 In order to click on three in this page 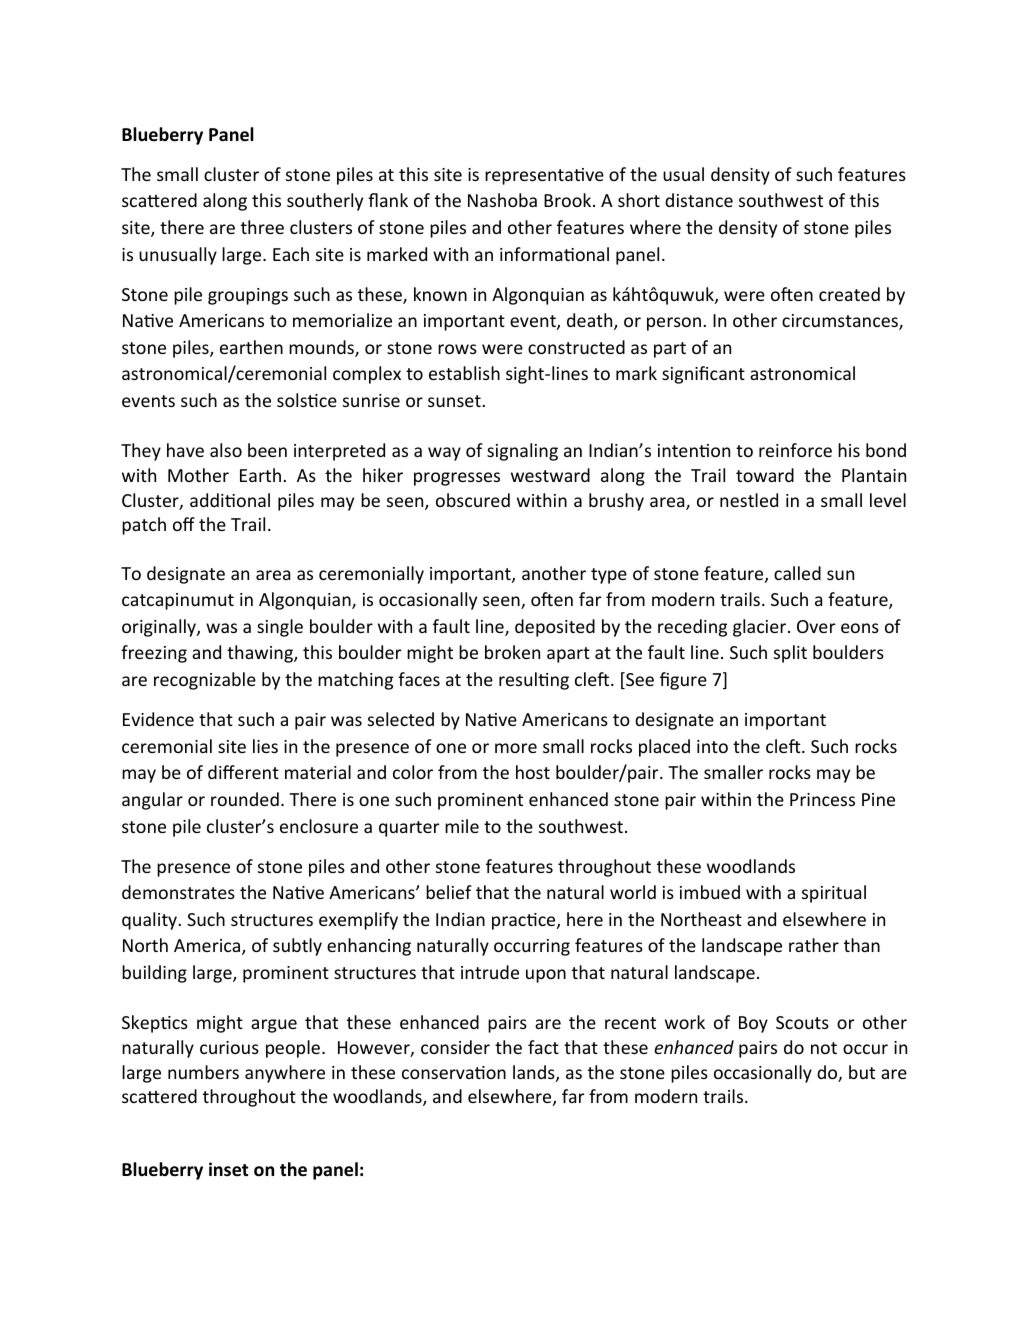, I will do `click(262, 227)`.
